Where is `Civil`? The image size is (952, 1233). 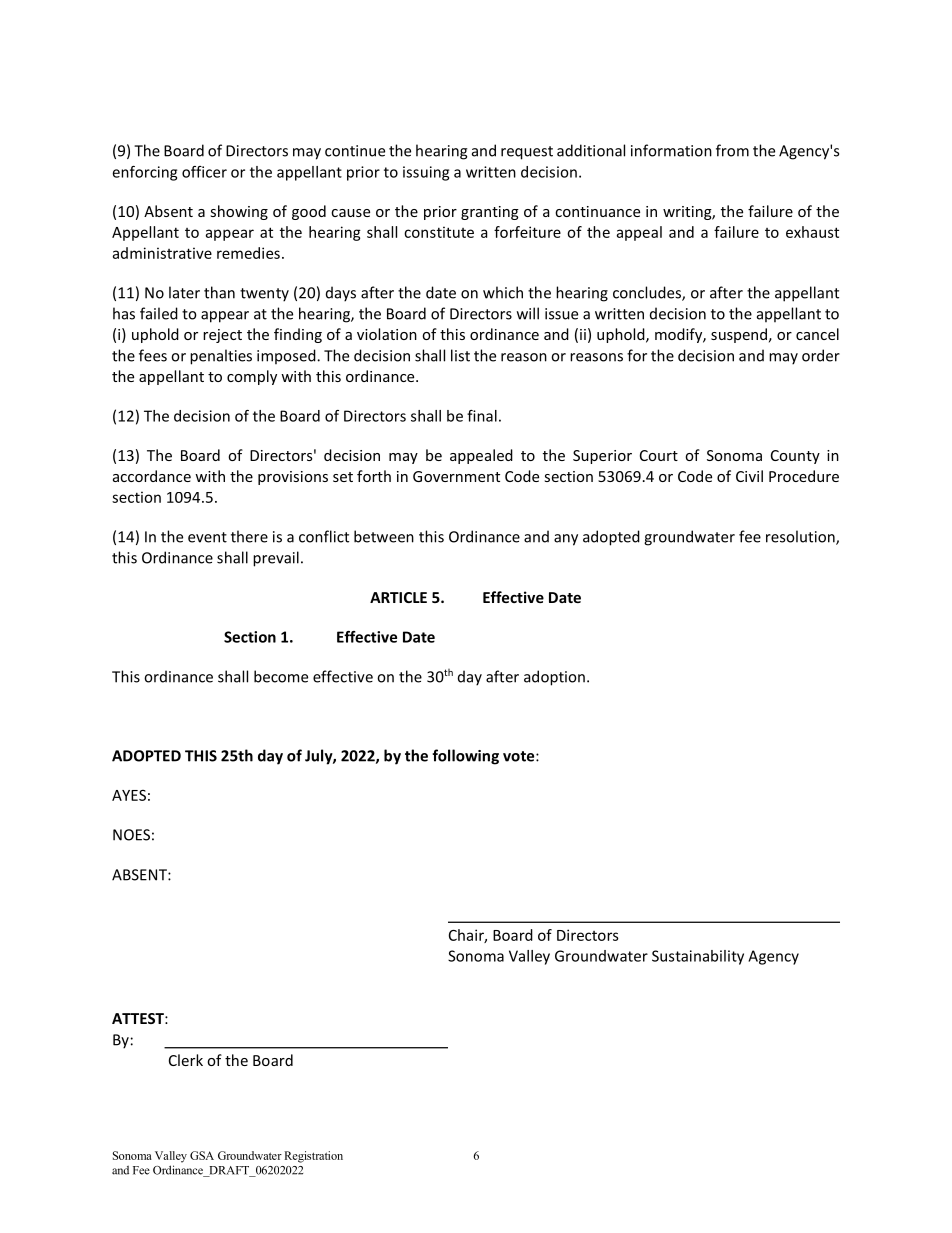
Civil is located at coordinates (749, 476).
